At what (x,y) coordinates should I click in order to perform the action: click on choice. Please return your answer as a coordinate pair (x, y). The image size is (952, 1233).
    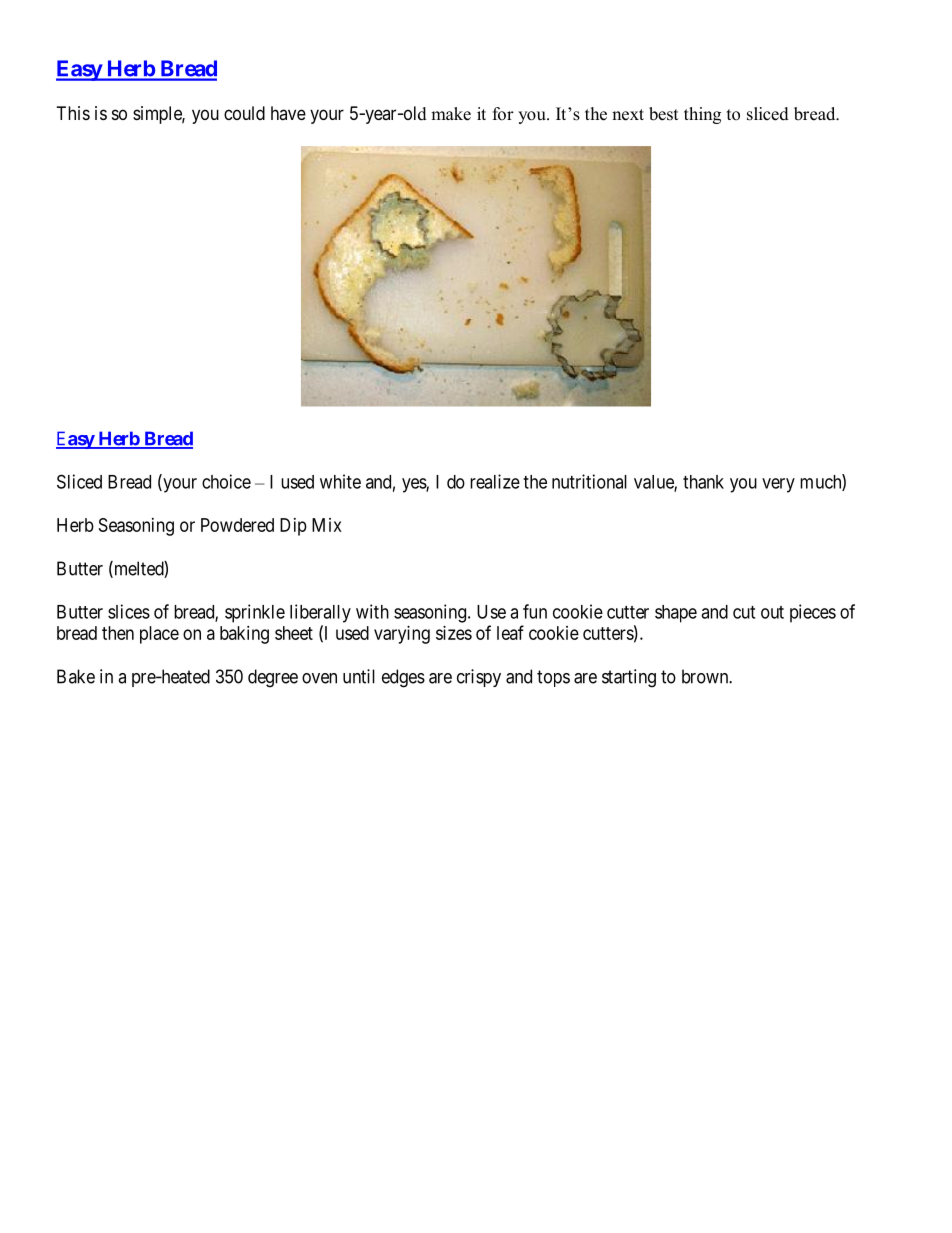
    Looking at the image, I should click on (226, 481).
